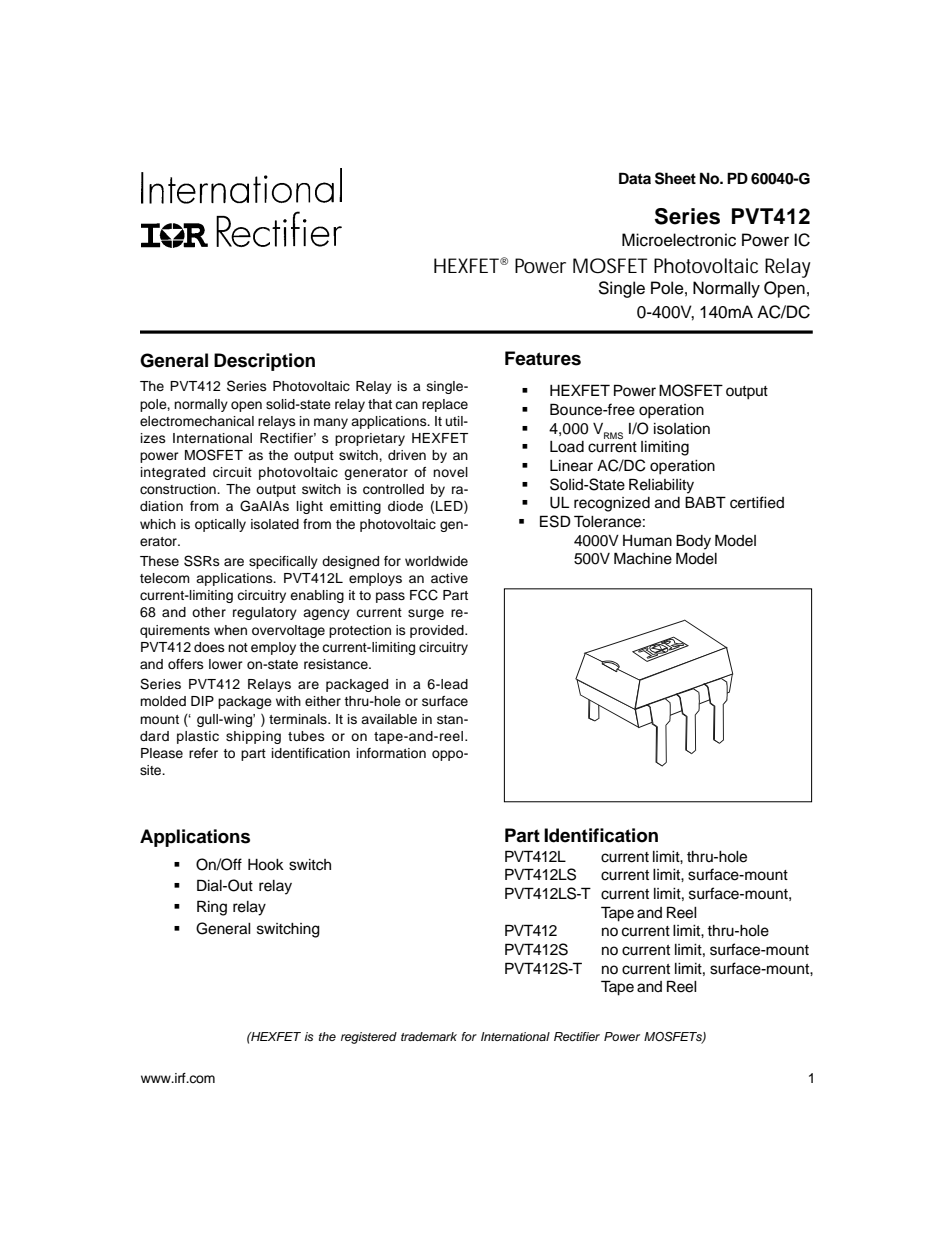  I want to click on trademark, so click(429, 1036).
